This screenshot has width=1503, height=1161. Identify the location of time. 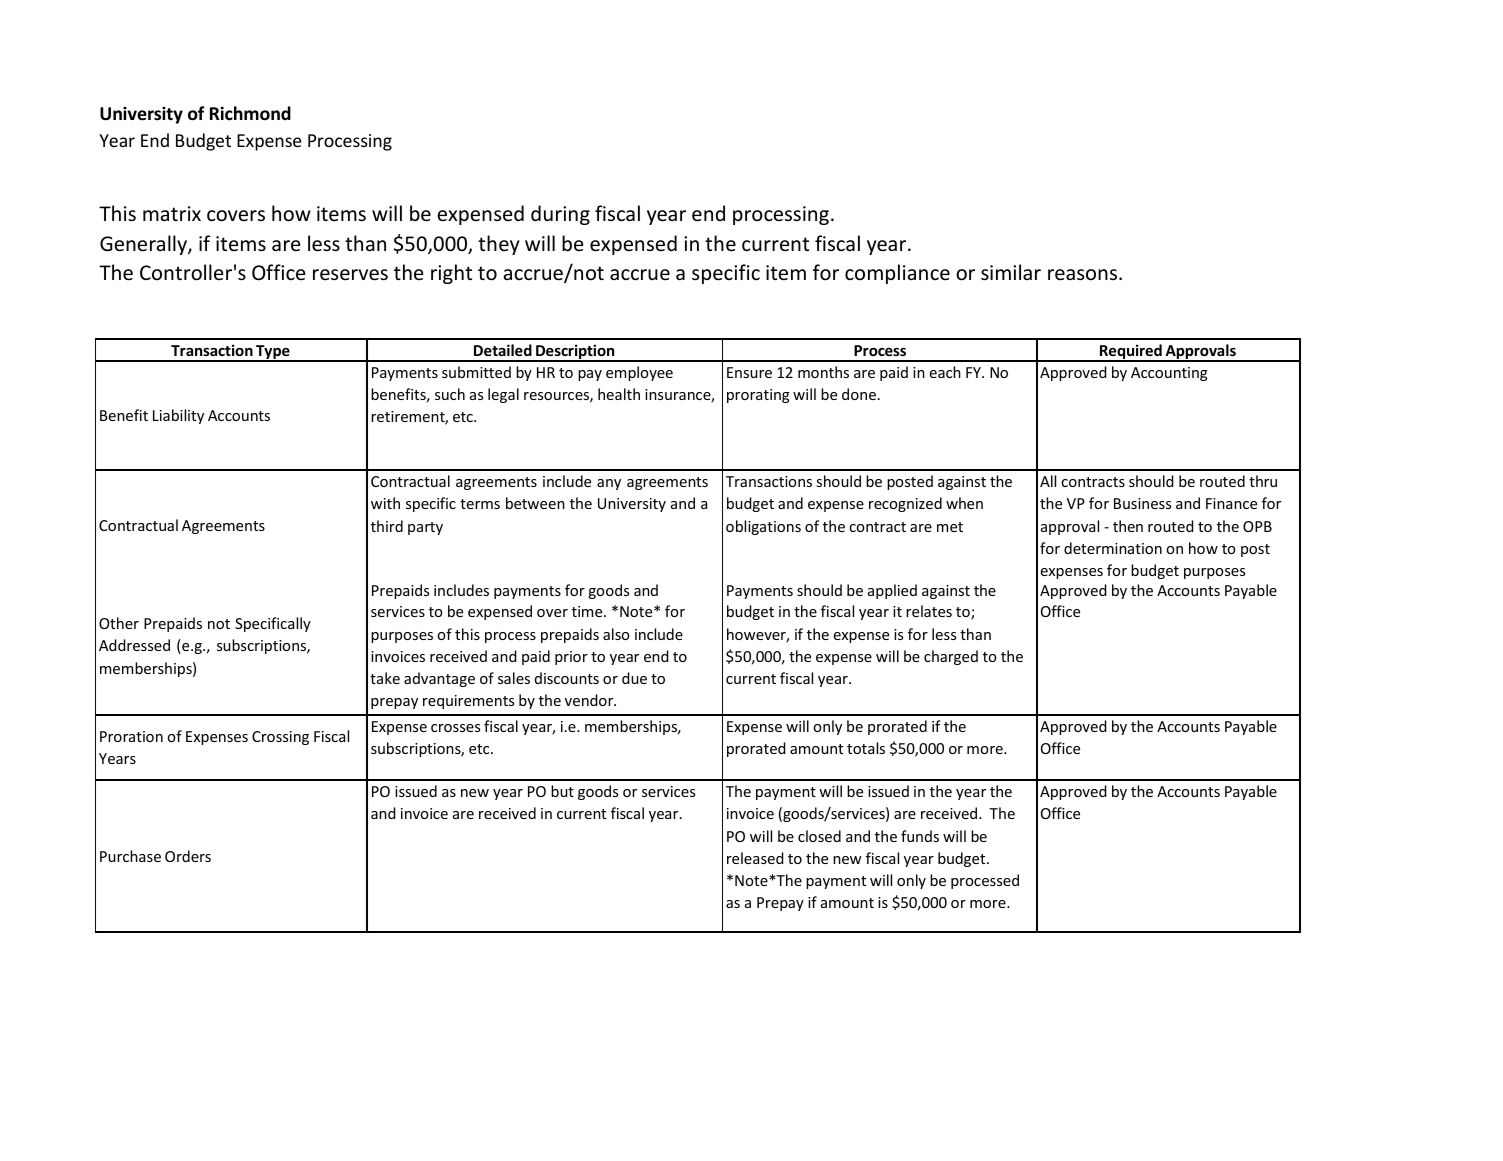
(588, 611).
